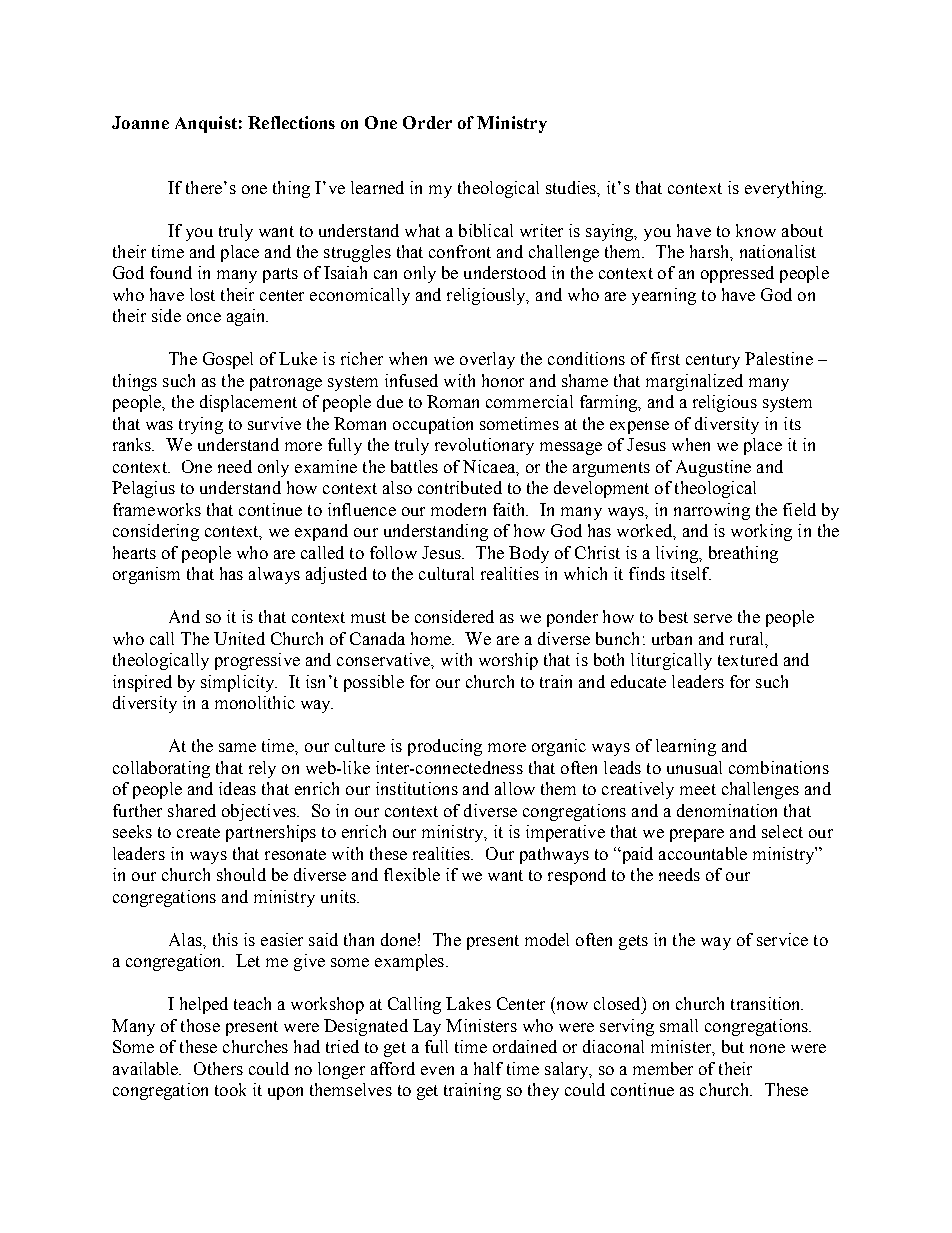 The image size is (952, 1233). Describe the element at coordinates (239, 683) in the image. I see `simplicity` at that location.
